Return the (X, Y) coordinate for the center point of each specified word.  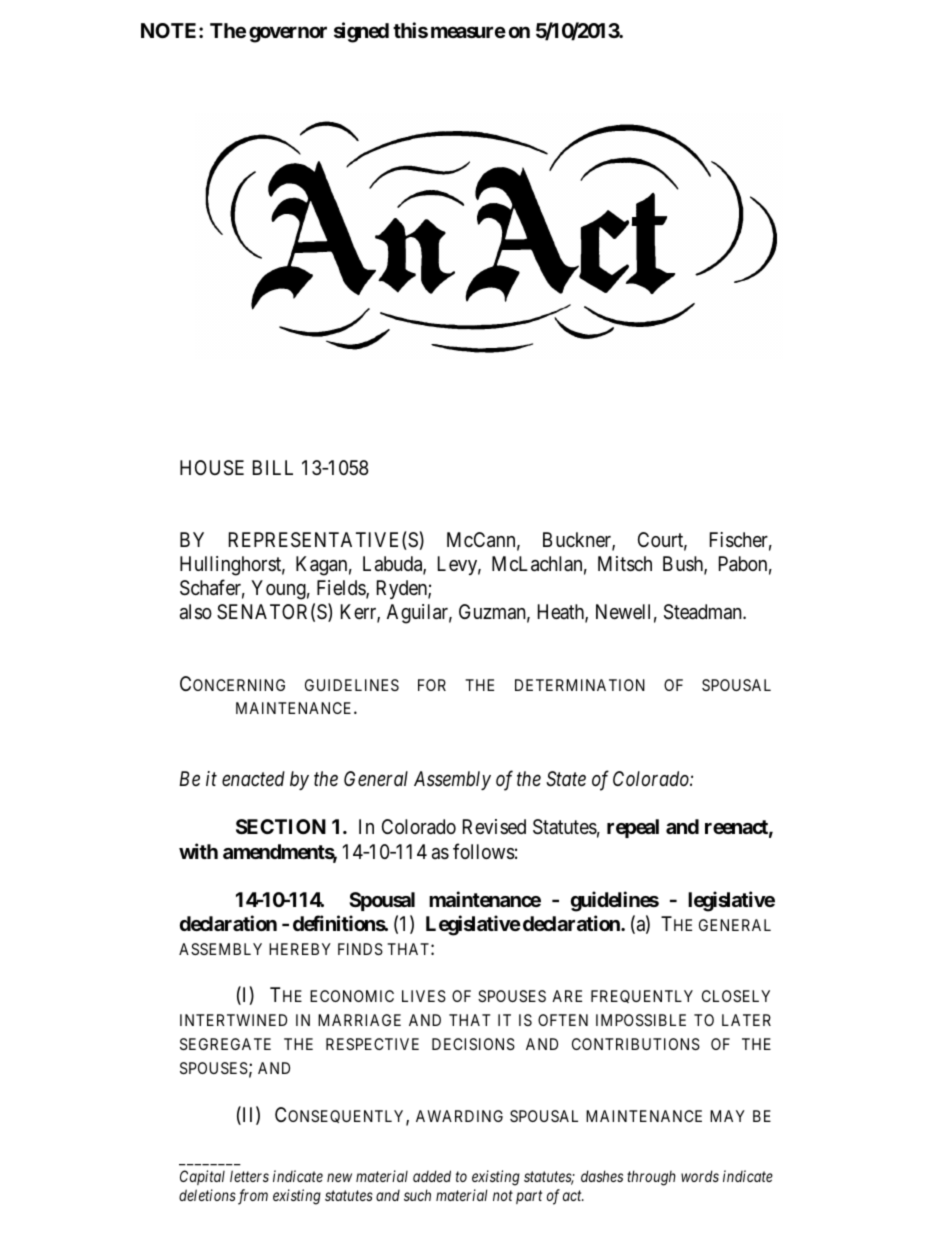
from (253, 1197)
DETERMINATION (580, 685)
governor (288, 34)
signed (361, 32)
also (196, 612)
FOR (432, 685)
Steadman (704, 612)
